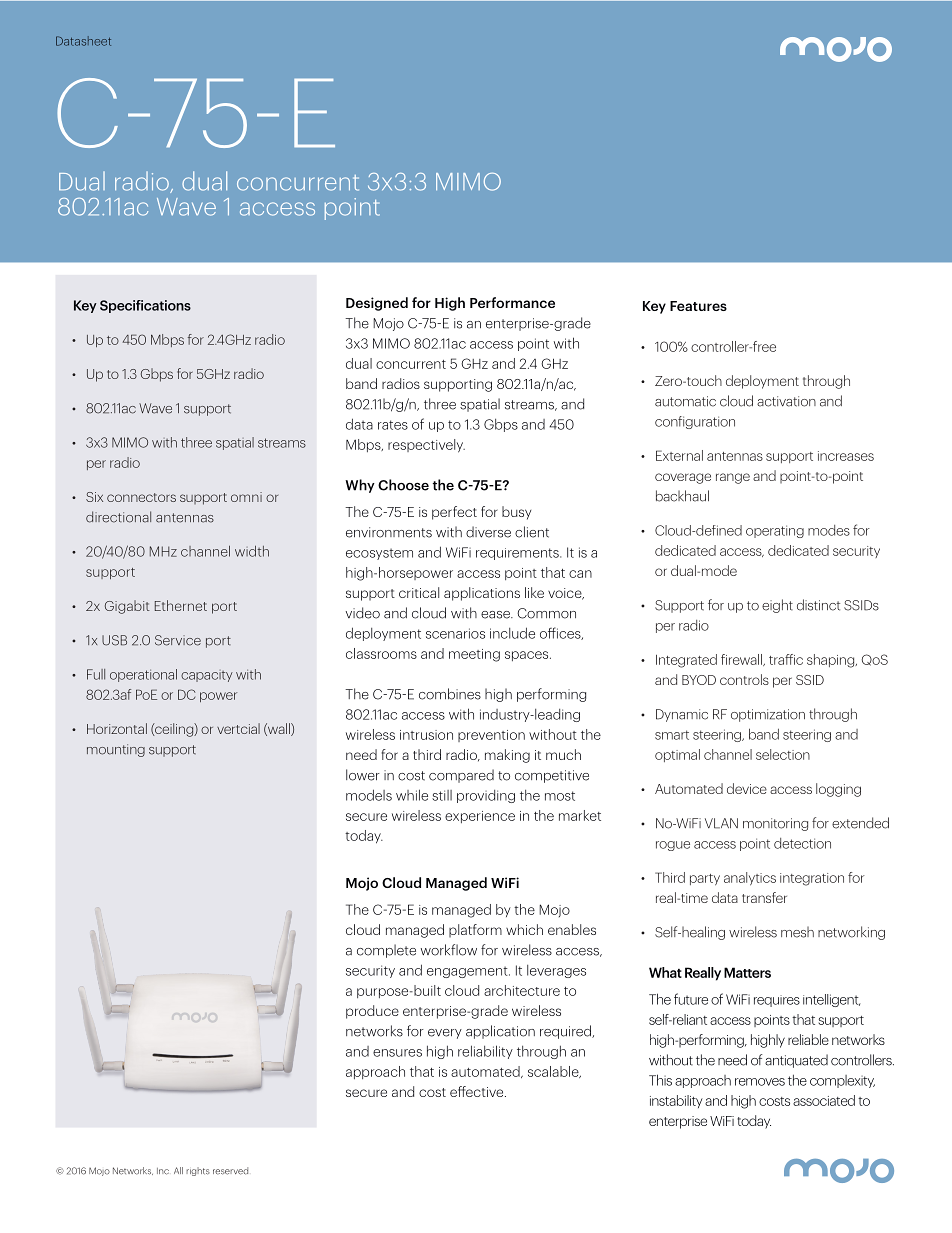  Describe the element at coordinates (198, 1171) in the page. I see `rights` at that location.
